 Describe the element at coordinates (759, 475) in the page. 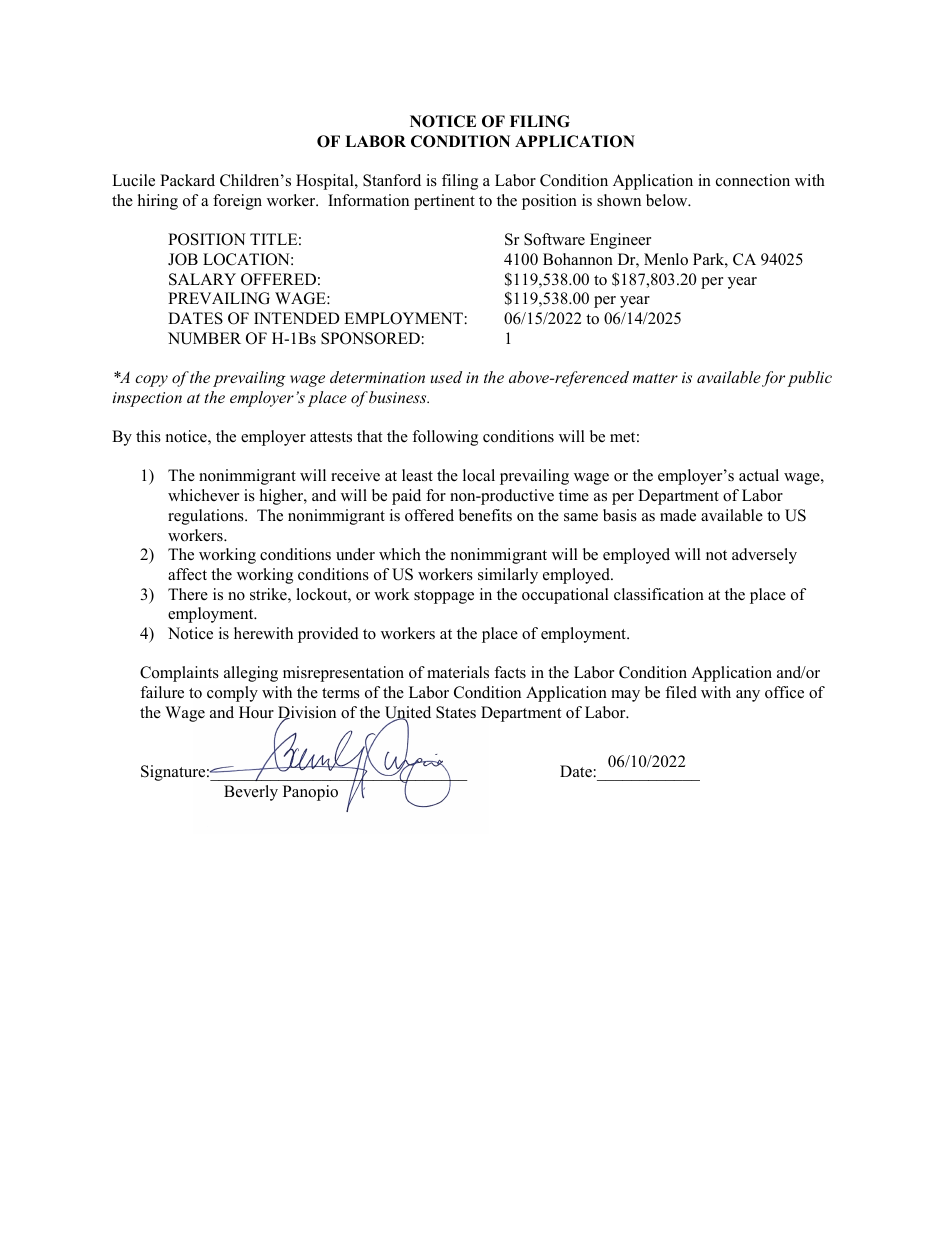

I see `actual` at that location.
